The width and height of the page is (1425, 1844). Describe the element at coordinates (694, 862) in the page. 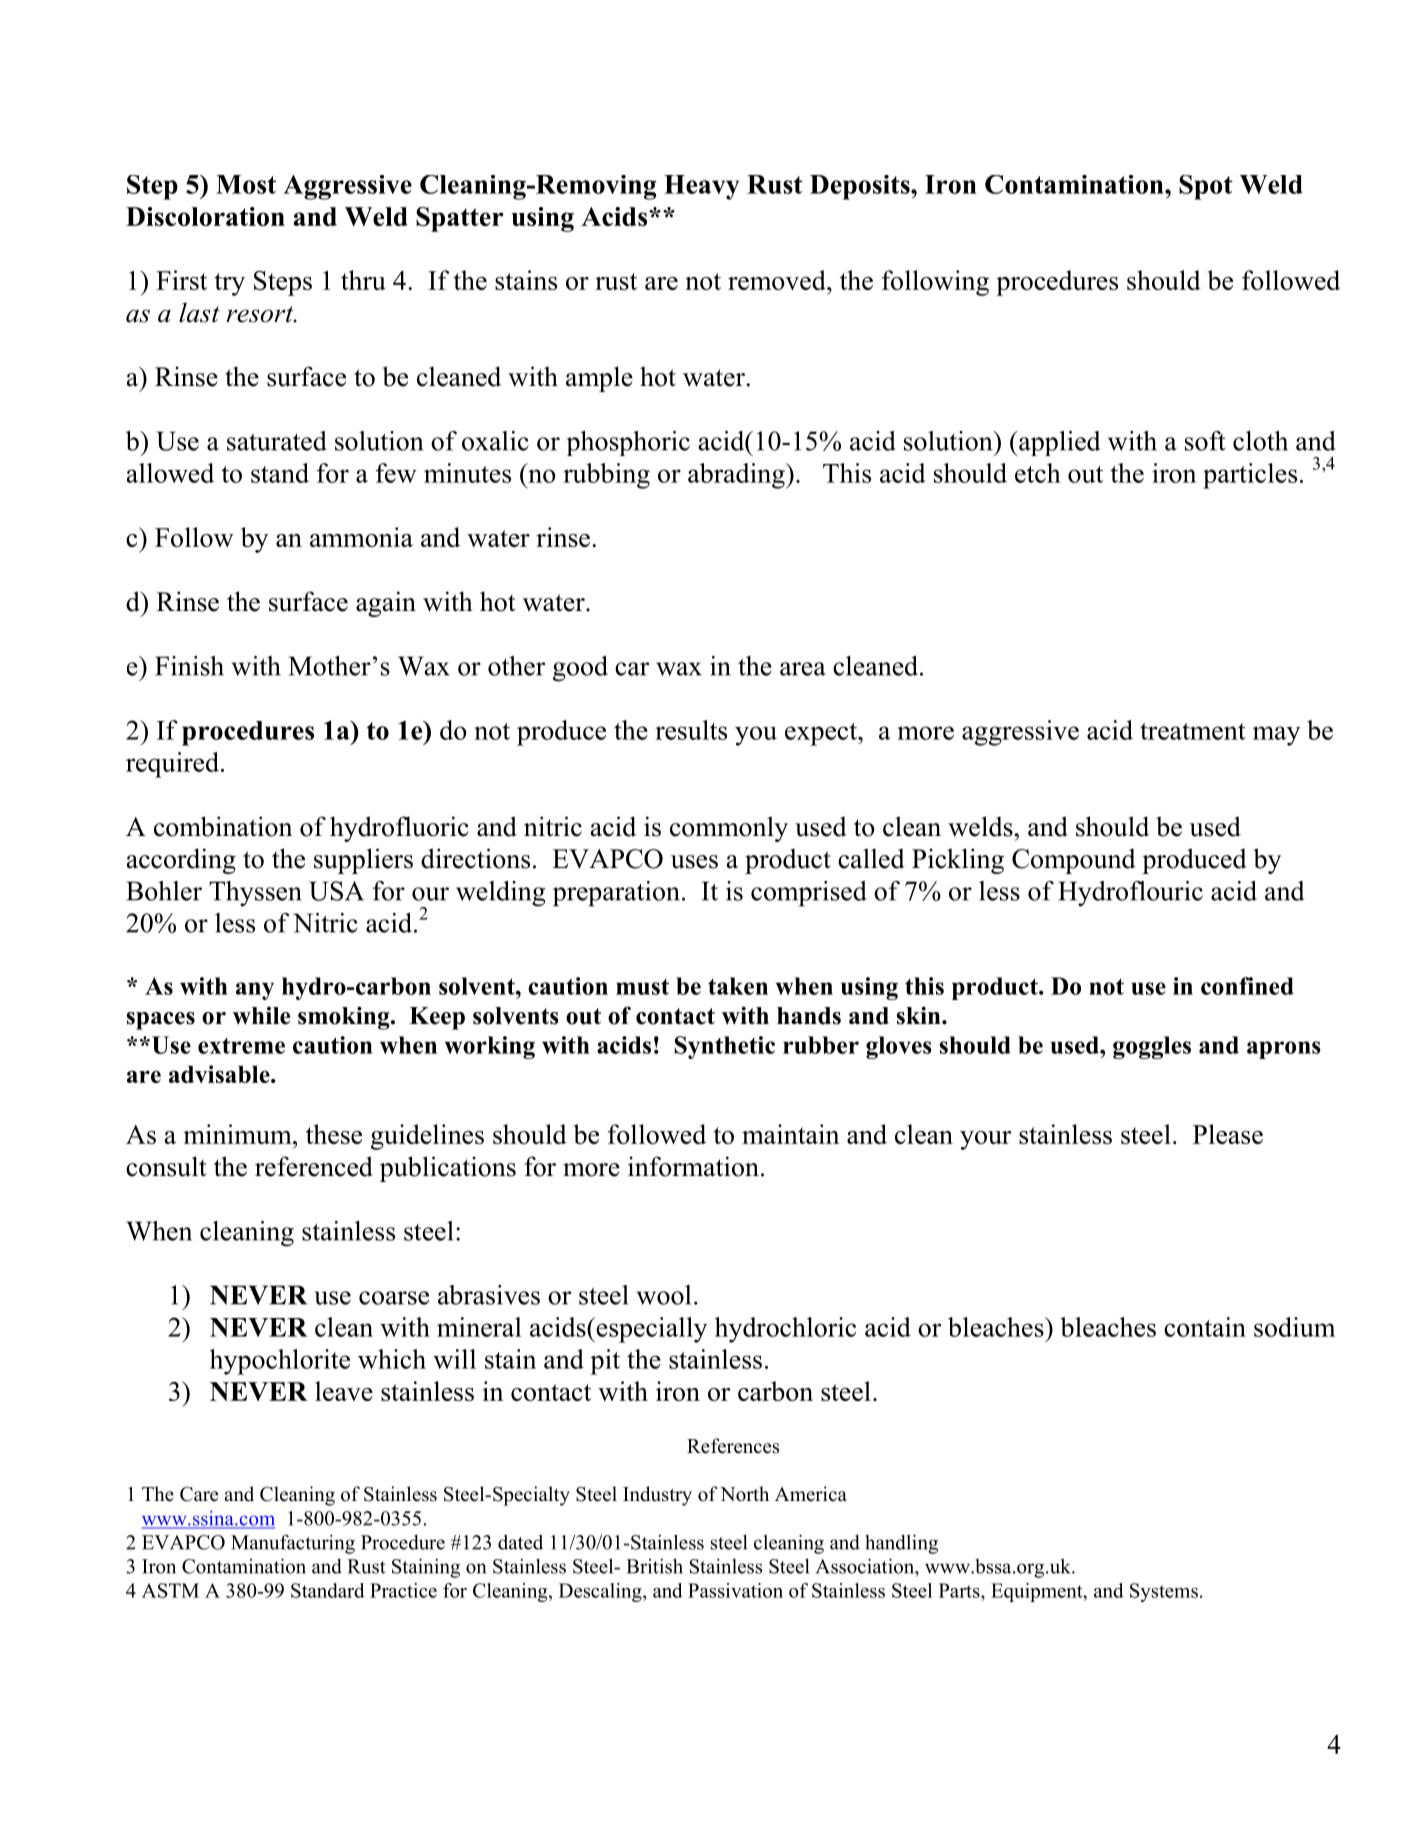

I see `uses` at that location.
